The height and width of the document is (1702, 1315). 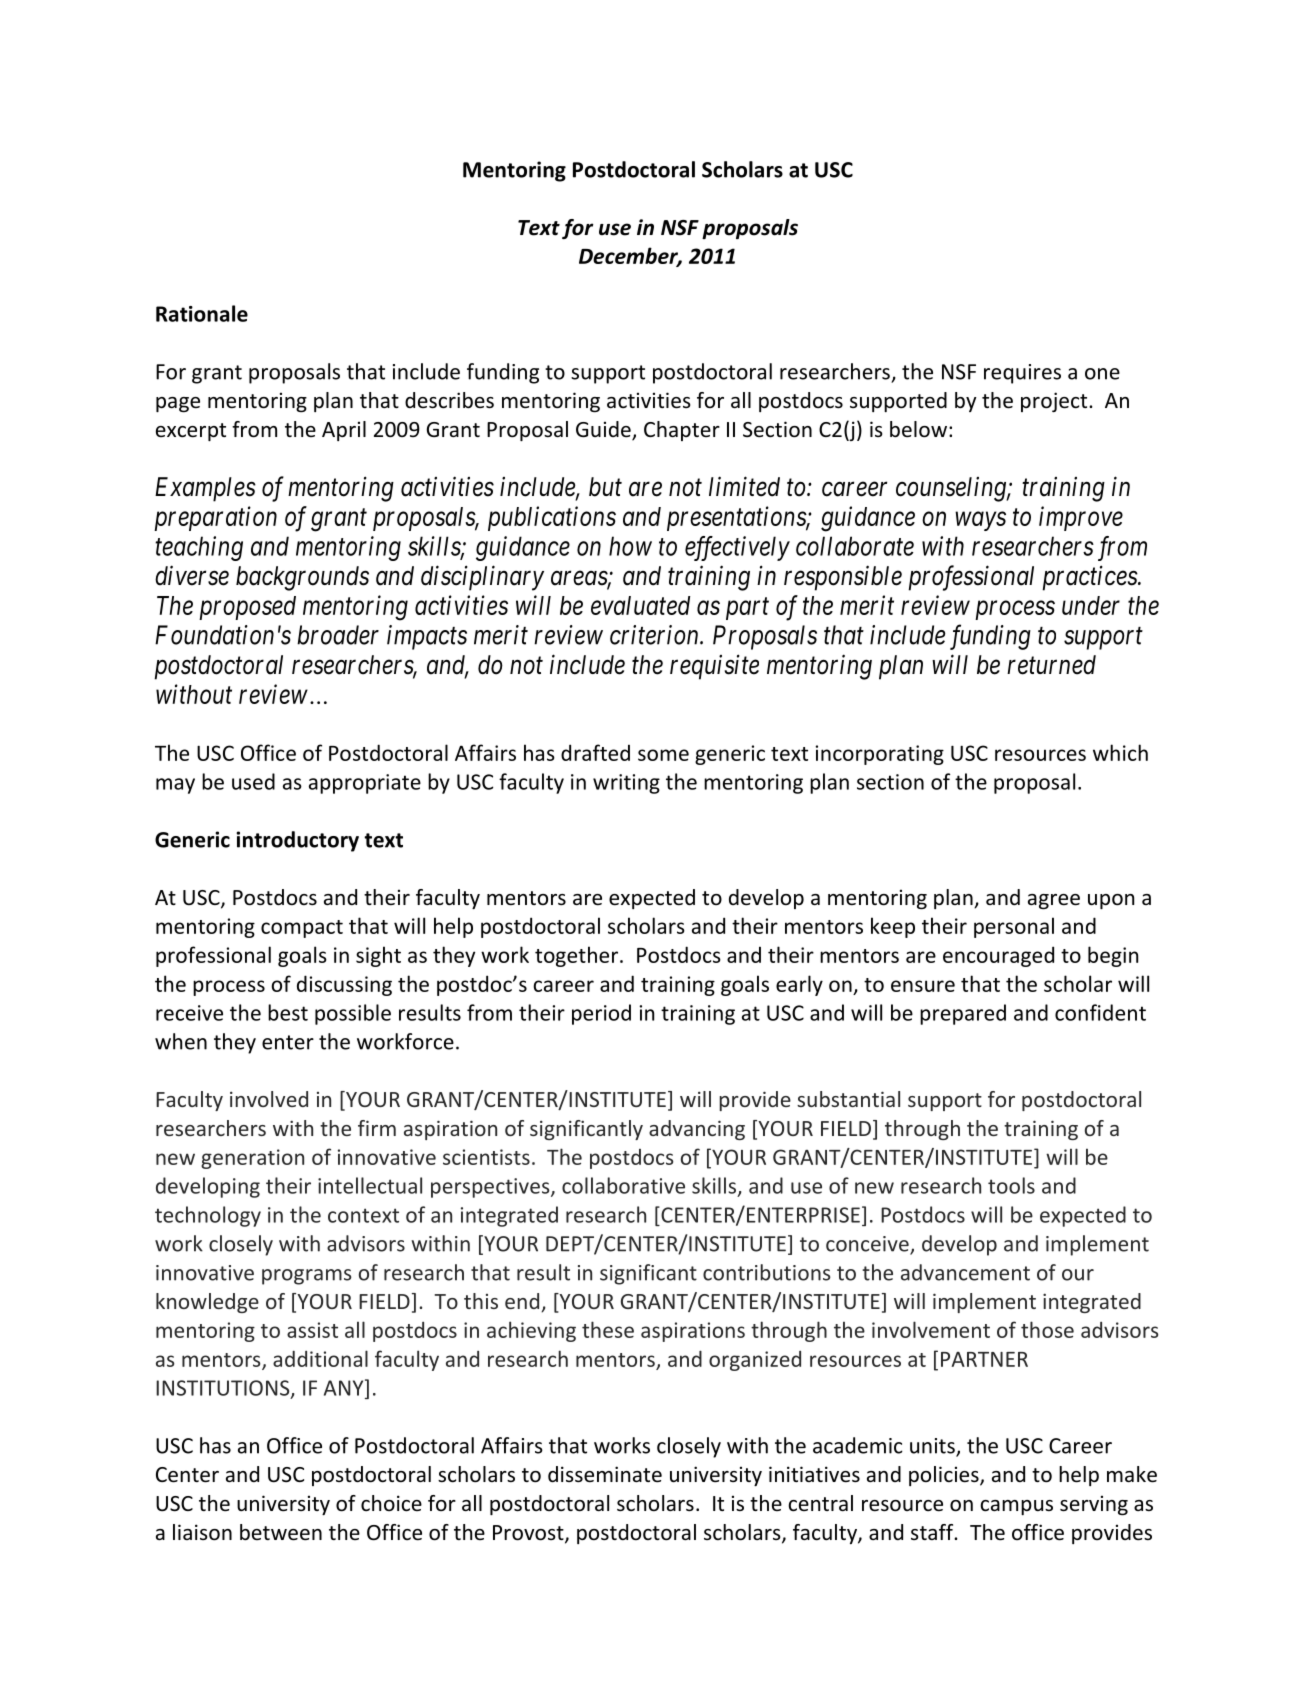 I want to click on campus, so click(x=1016, y=1507).
